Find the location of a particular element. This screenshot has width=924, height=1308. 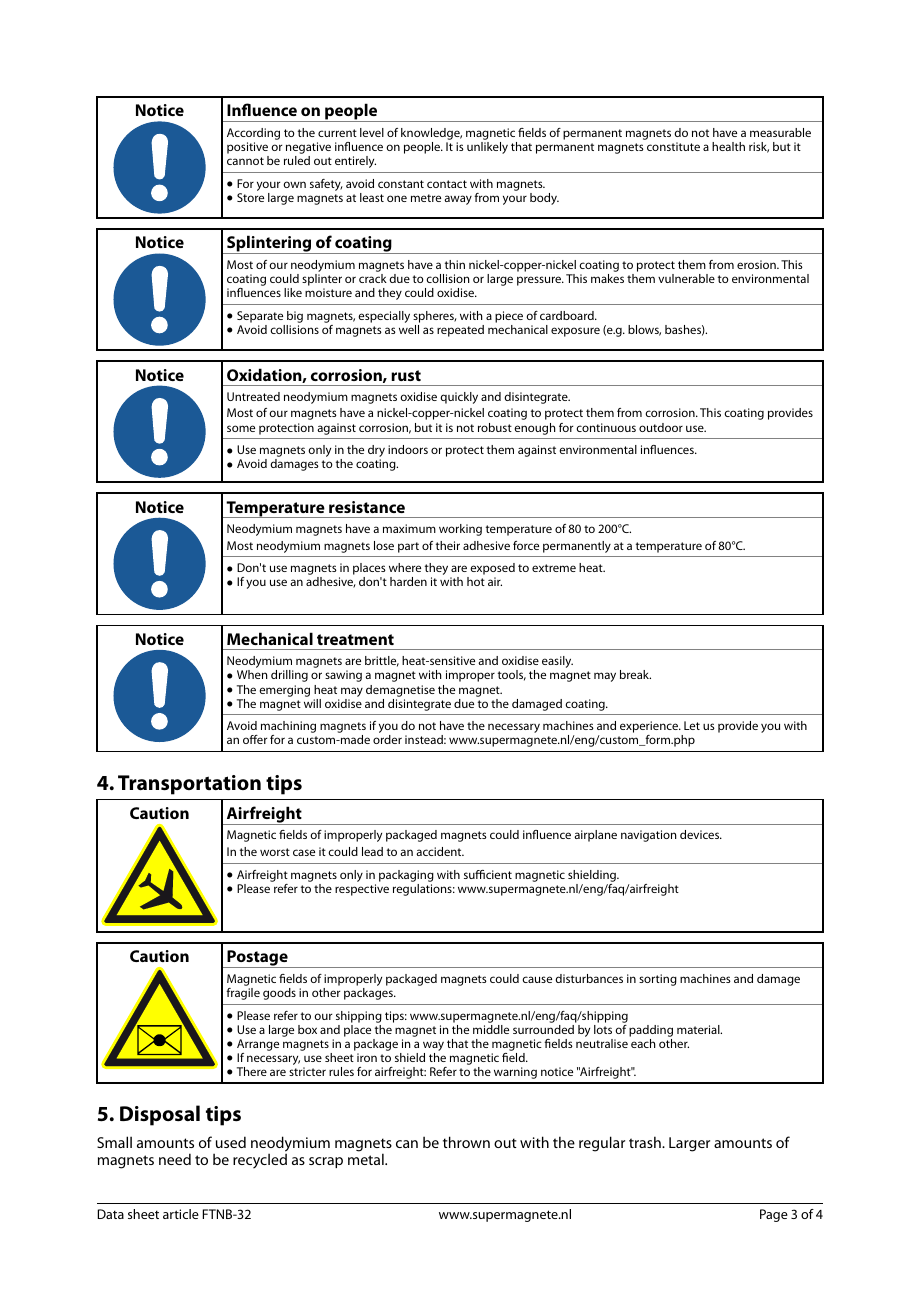

need is located at coordinates (175, 1159).
